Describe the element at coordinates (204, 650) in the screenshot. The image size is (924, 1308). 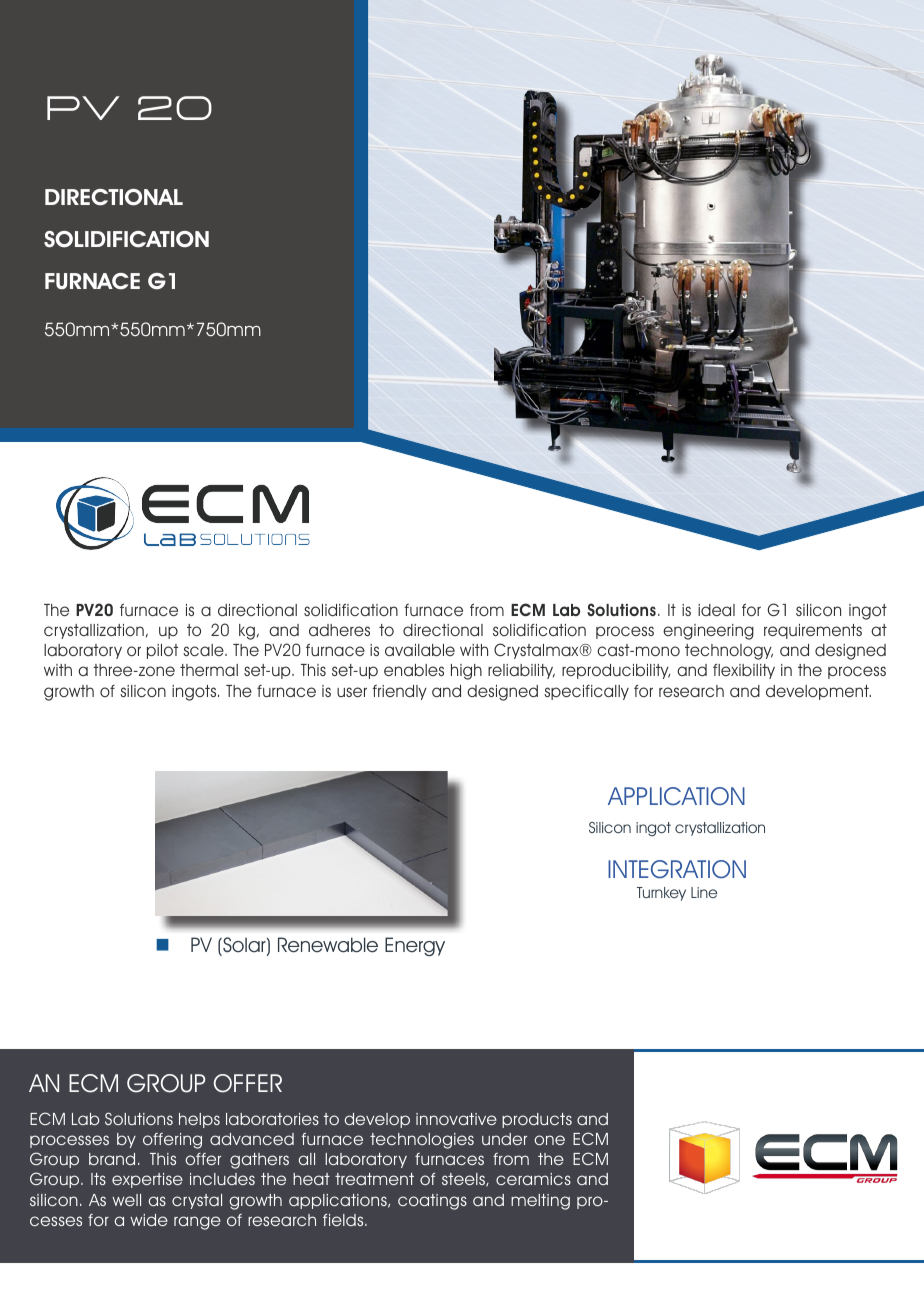
I see `scale` at that location.
